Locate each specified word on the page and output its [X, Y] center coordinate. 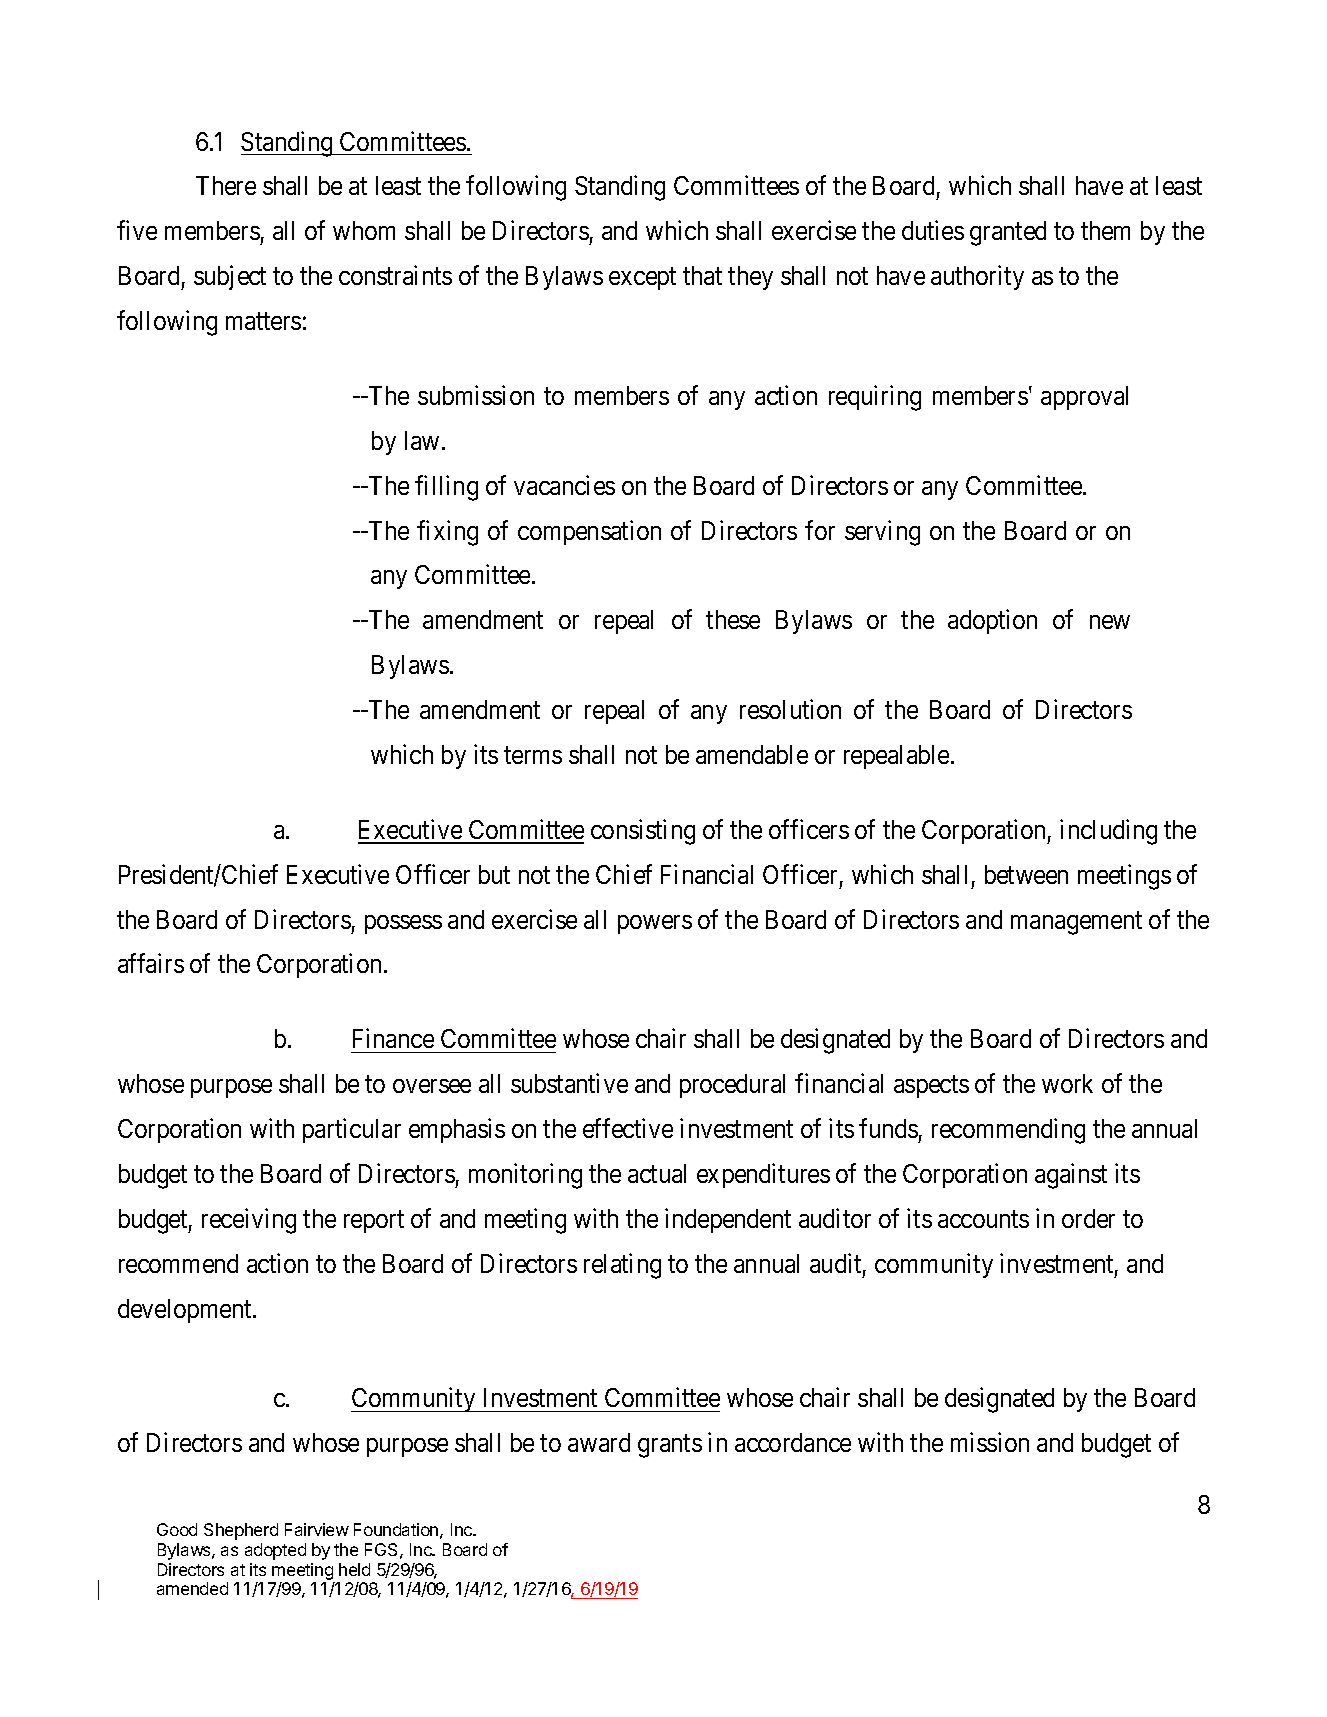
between [1026, 874]
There [226, 185]
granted [1008, 233]
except [642, 279]
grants [670, 1446]
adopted [275, 1551]
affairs [151, 963]
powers [655, 924]
